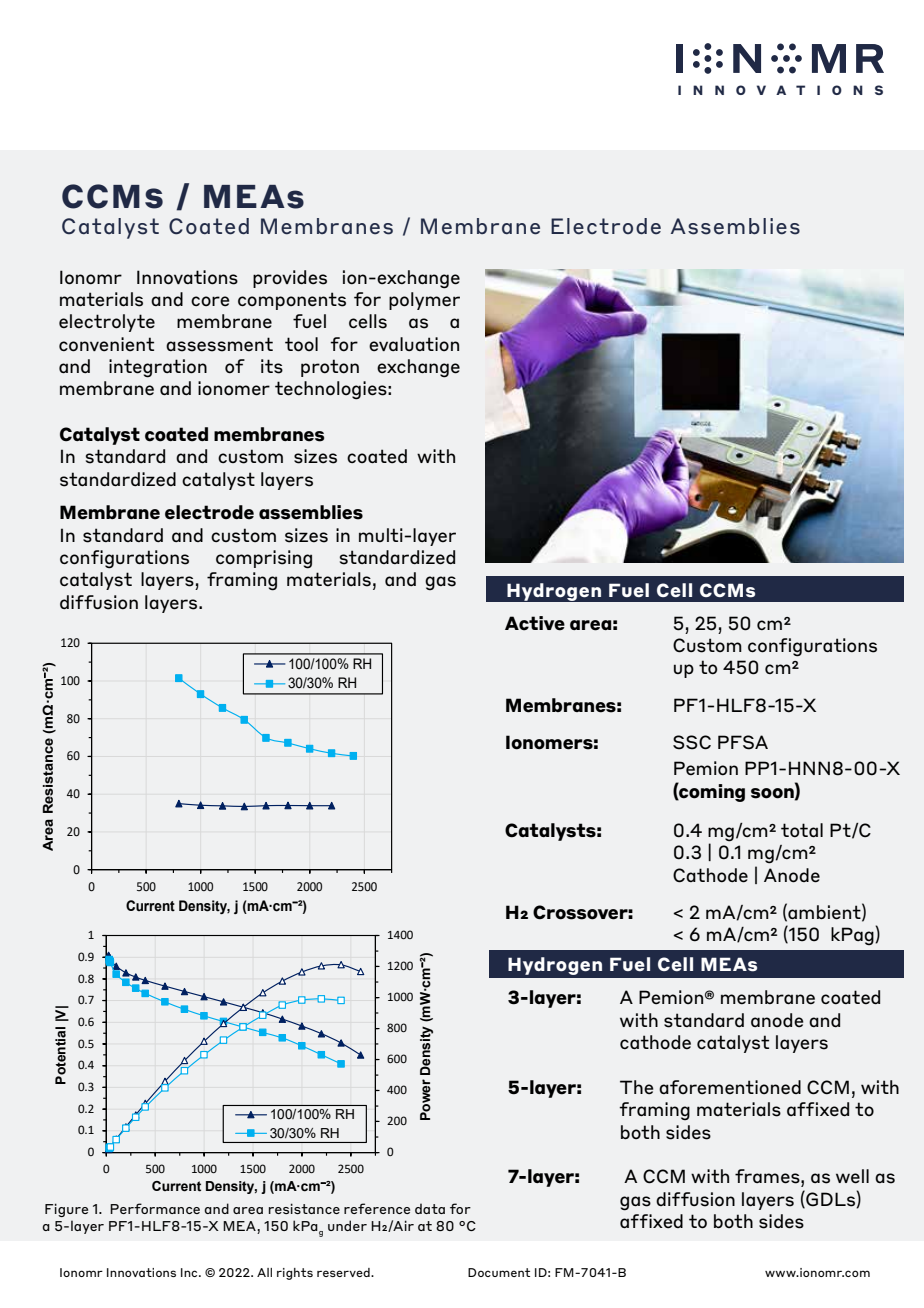 Image resolution: width=924 pixels, height=1308 pixels. What do you see at coordinates (414, 344) in the image?
I see `evaluation` at bounding box center [414, 344].
